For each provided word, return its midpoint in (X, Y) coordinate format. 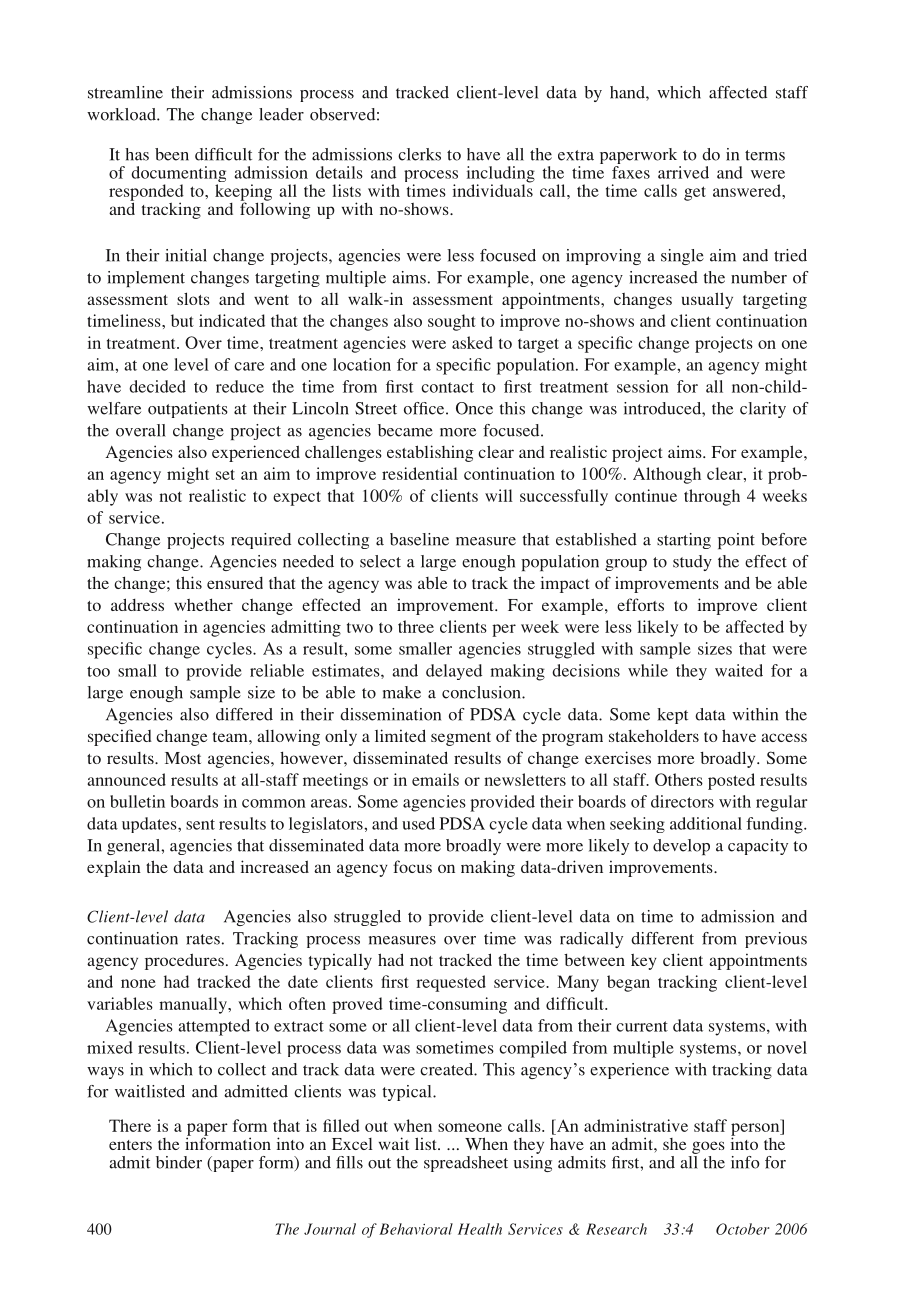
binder (179, 1162)
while (648, 670)
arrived (683, 172)
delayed (454, 672)
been (172, 154)
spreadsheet (466, 1164)
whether (203, 604)
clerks (419, 154)
